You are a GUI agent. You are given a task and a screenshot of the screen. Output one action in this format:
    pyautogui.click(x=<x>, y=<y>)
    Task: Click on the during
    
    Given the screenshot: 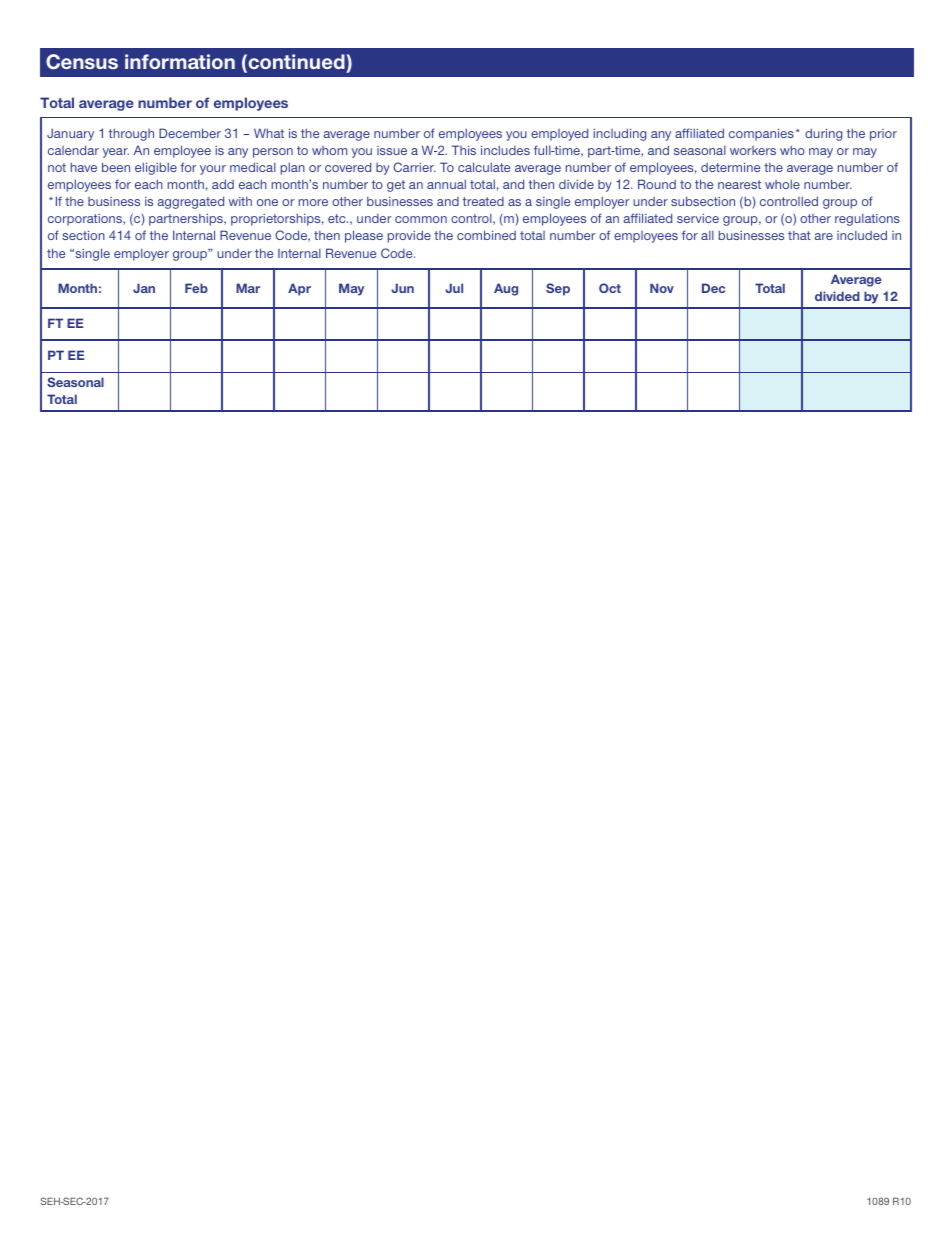 What is the action you would take?
    pyautogui.click(x=823, y=134)
